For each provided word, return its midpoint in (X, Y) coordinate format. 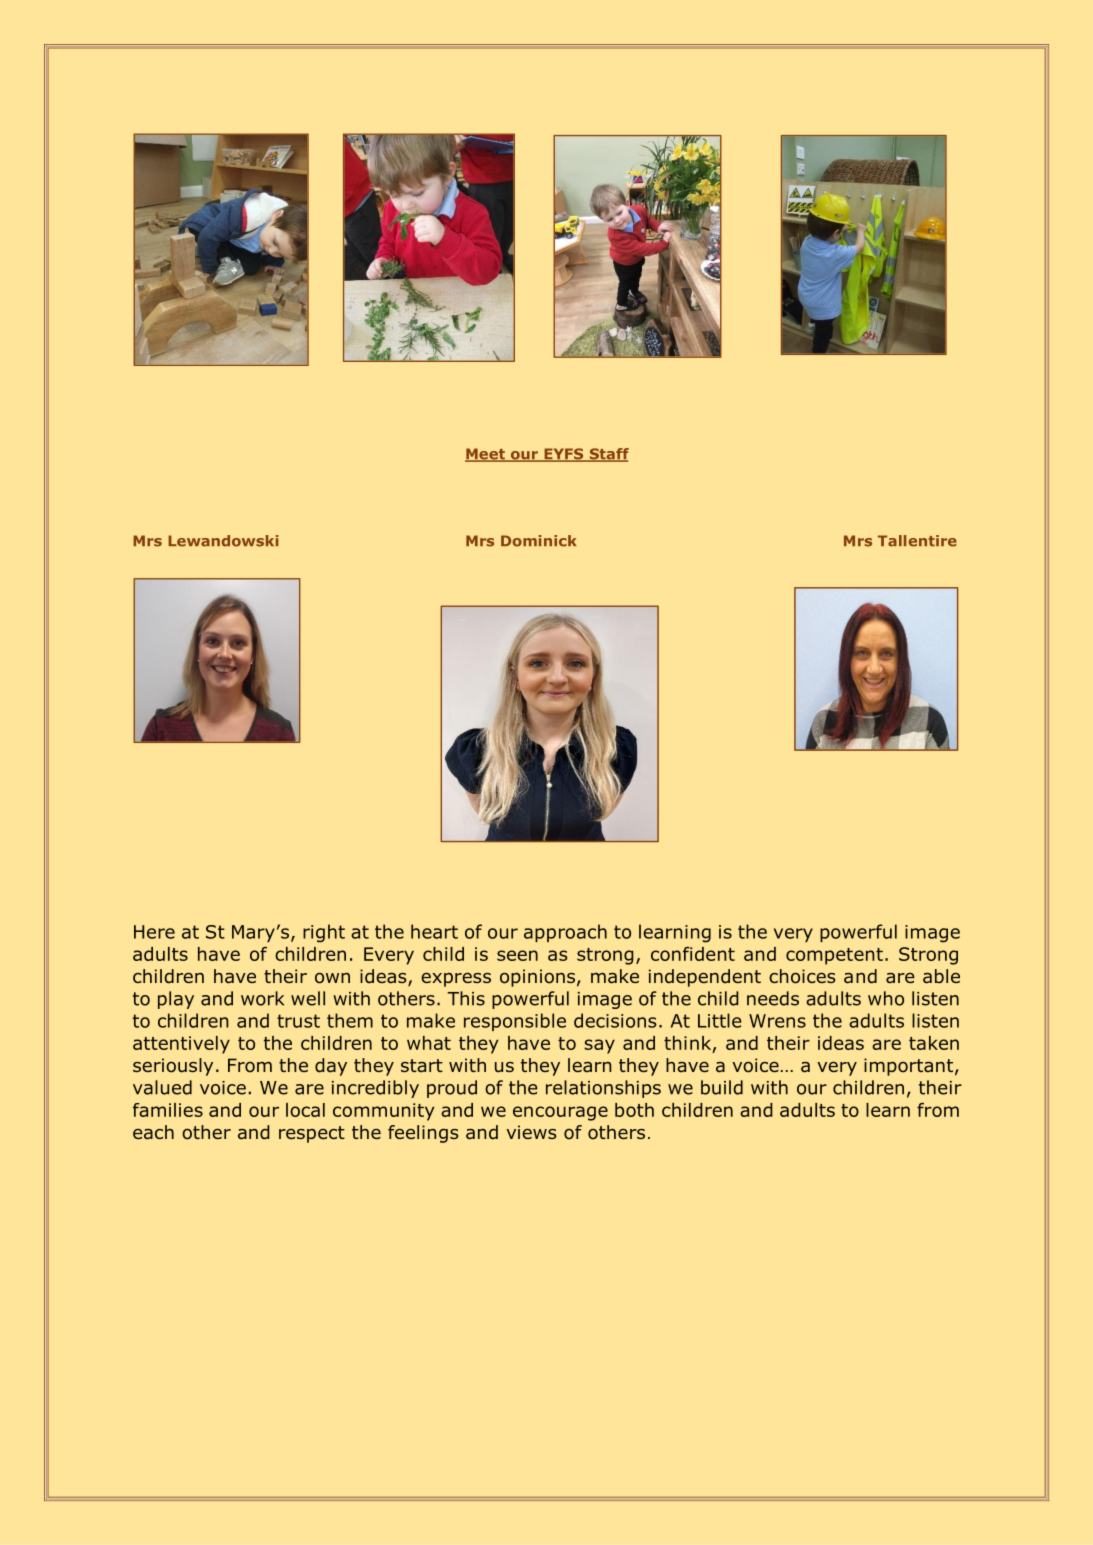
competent (834, 956)
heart (434, 931)
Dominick (538, 541)
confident (693, 954)
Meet (486, 455)
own (332, 978)
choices (802, 976)
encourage (560, 1113)
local (305, 1110)
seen (517, 955)
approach (565, 933)
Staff (608, 455)
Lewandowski (223, 541)
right (324, 933)
